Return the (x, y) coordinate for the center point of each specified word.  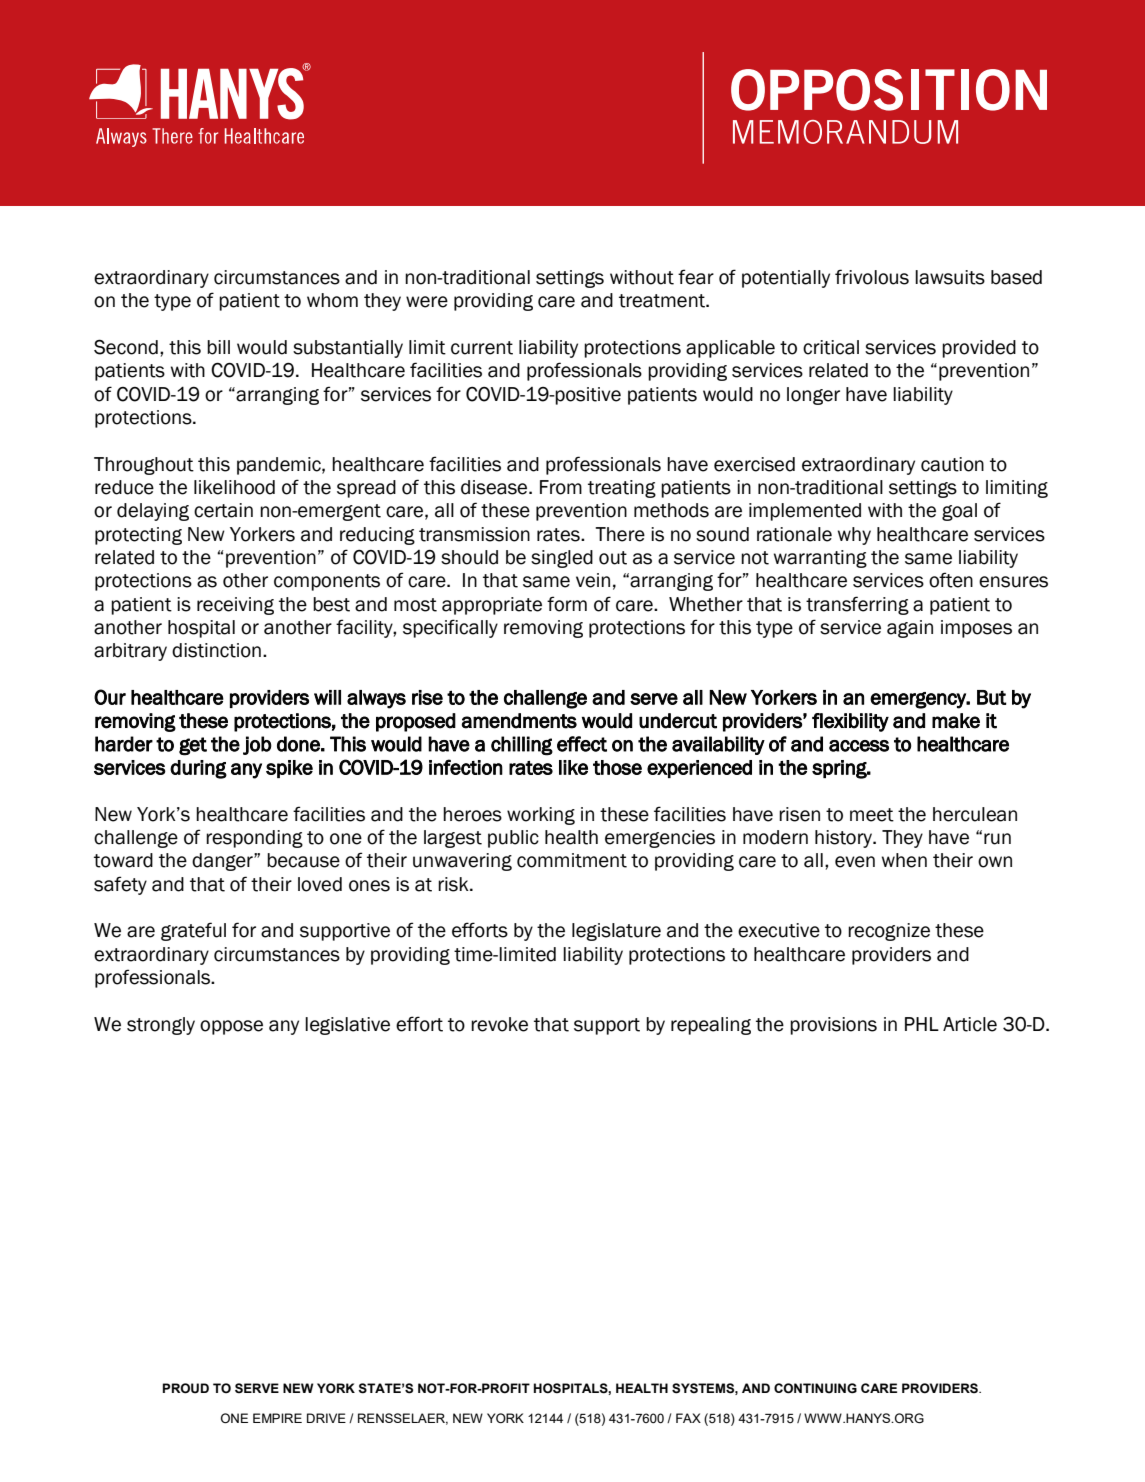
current (482, 348)
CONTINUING (815, 1388)
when (904, 860)
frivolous (872, 277)
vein (593, 580)
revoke (499, 1024)
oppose (231, 1027)
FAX (688, 1418)
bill (218, 347)
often (951, 580)
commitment (572, 860)
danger (223, 862)
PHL (922, 1024)
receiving (235, 606)
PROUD (186, 1388)
